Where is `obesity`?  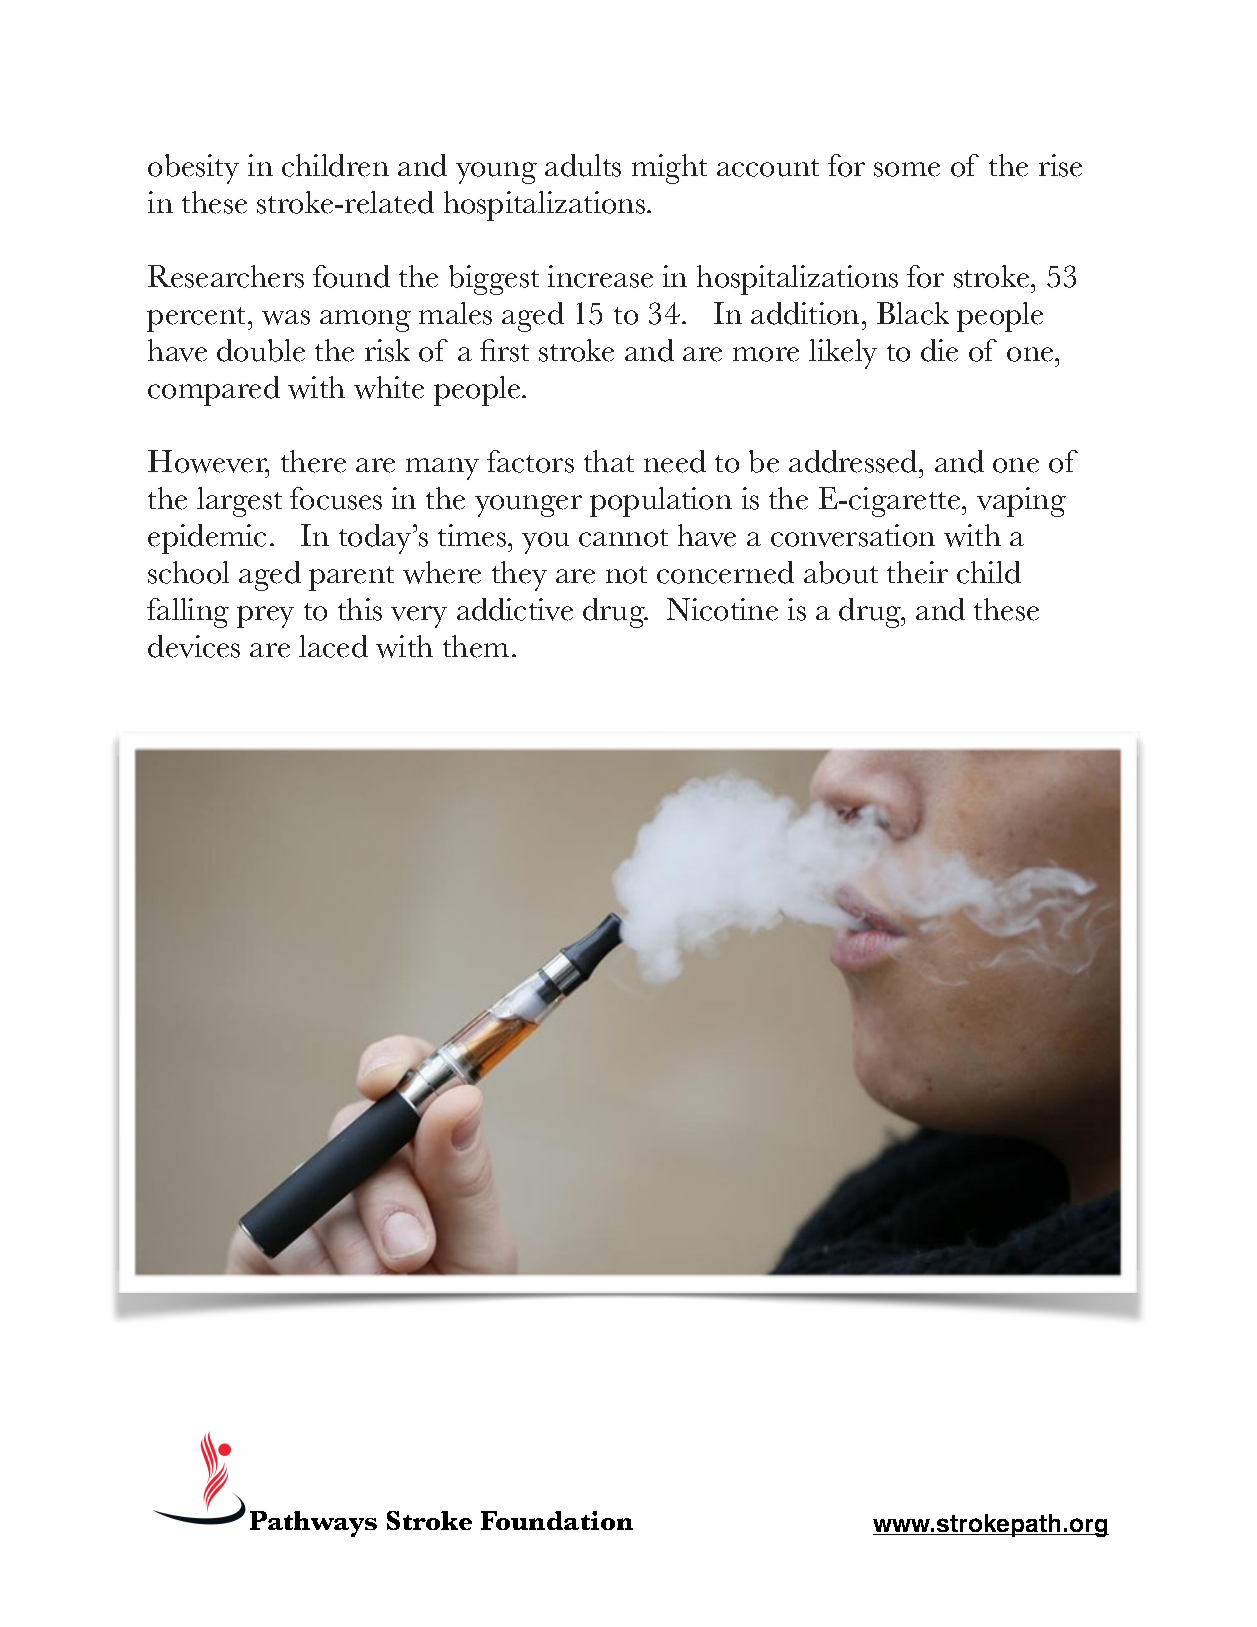
obesity is located at coordinates (193, 169).
